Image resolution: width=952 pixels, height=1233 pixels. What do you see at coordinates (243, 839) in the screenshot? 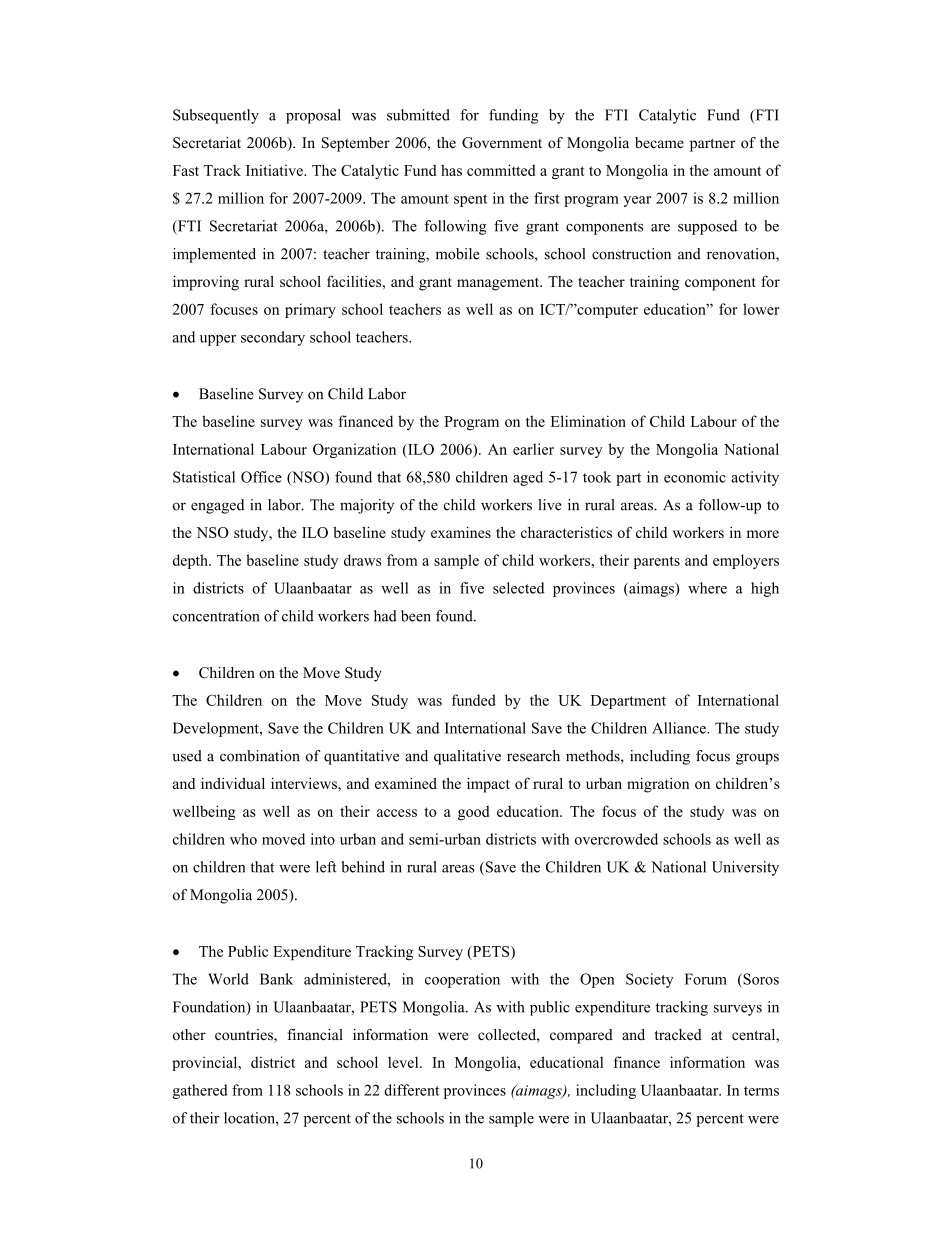
I see `who` at bounding box center [243, 839].
